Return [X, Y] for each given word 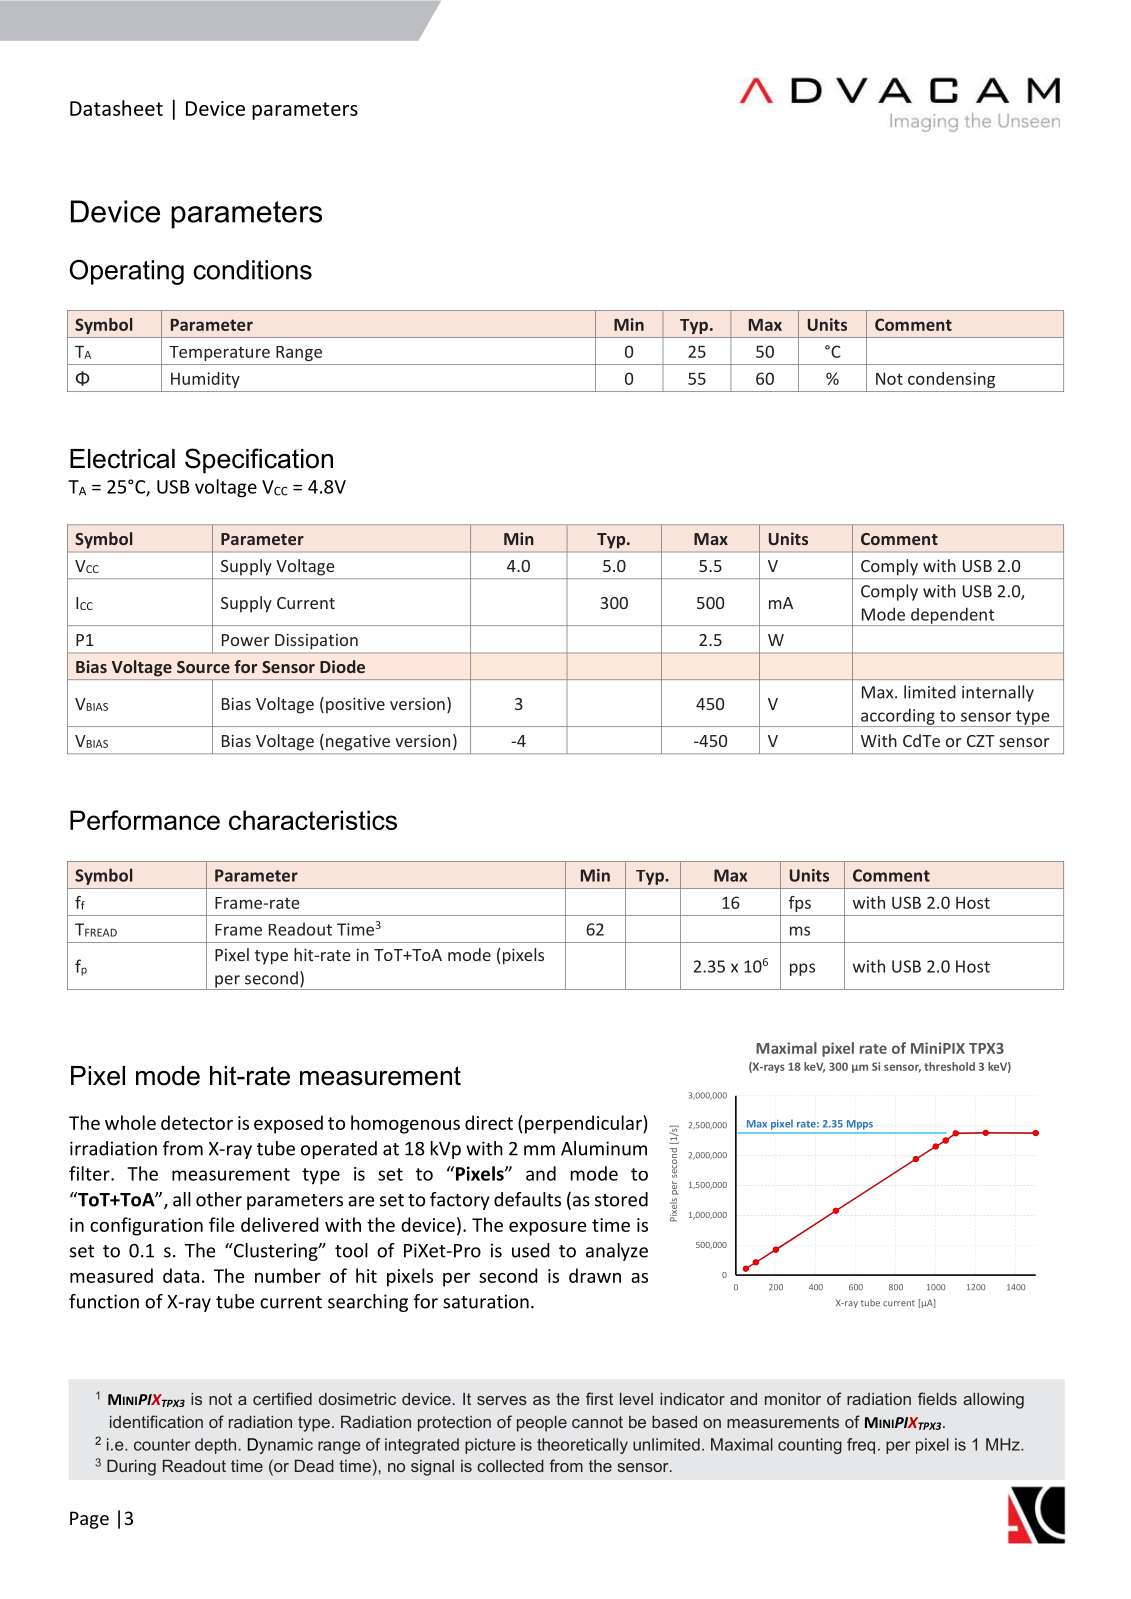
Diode [342, 666]
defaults [527, 1199]
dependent [953, 616]
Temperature [219, 353]
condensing [951, 380]
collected [510, 1466]
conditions [253, 270]
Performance [145, 820]
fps [800, 904]
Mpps [860, 1124]
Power [245, 640]
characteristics [313, 820]
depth [215, 1446]
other [219, 1199]
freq [861, 1446]
